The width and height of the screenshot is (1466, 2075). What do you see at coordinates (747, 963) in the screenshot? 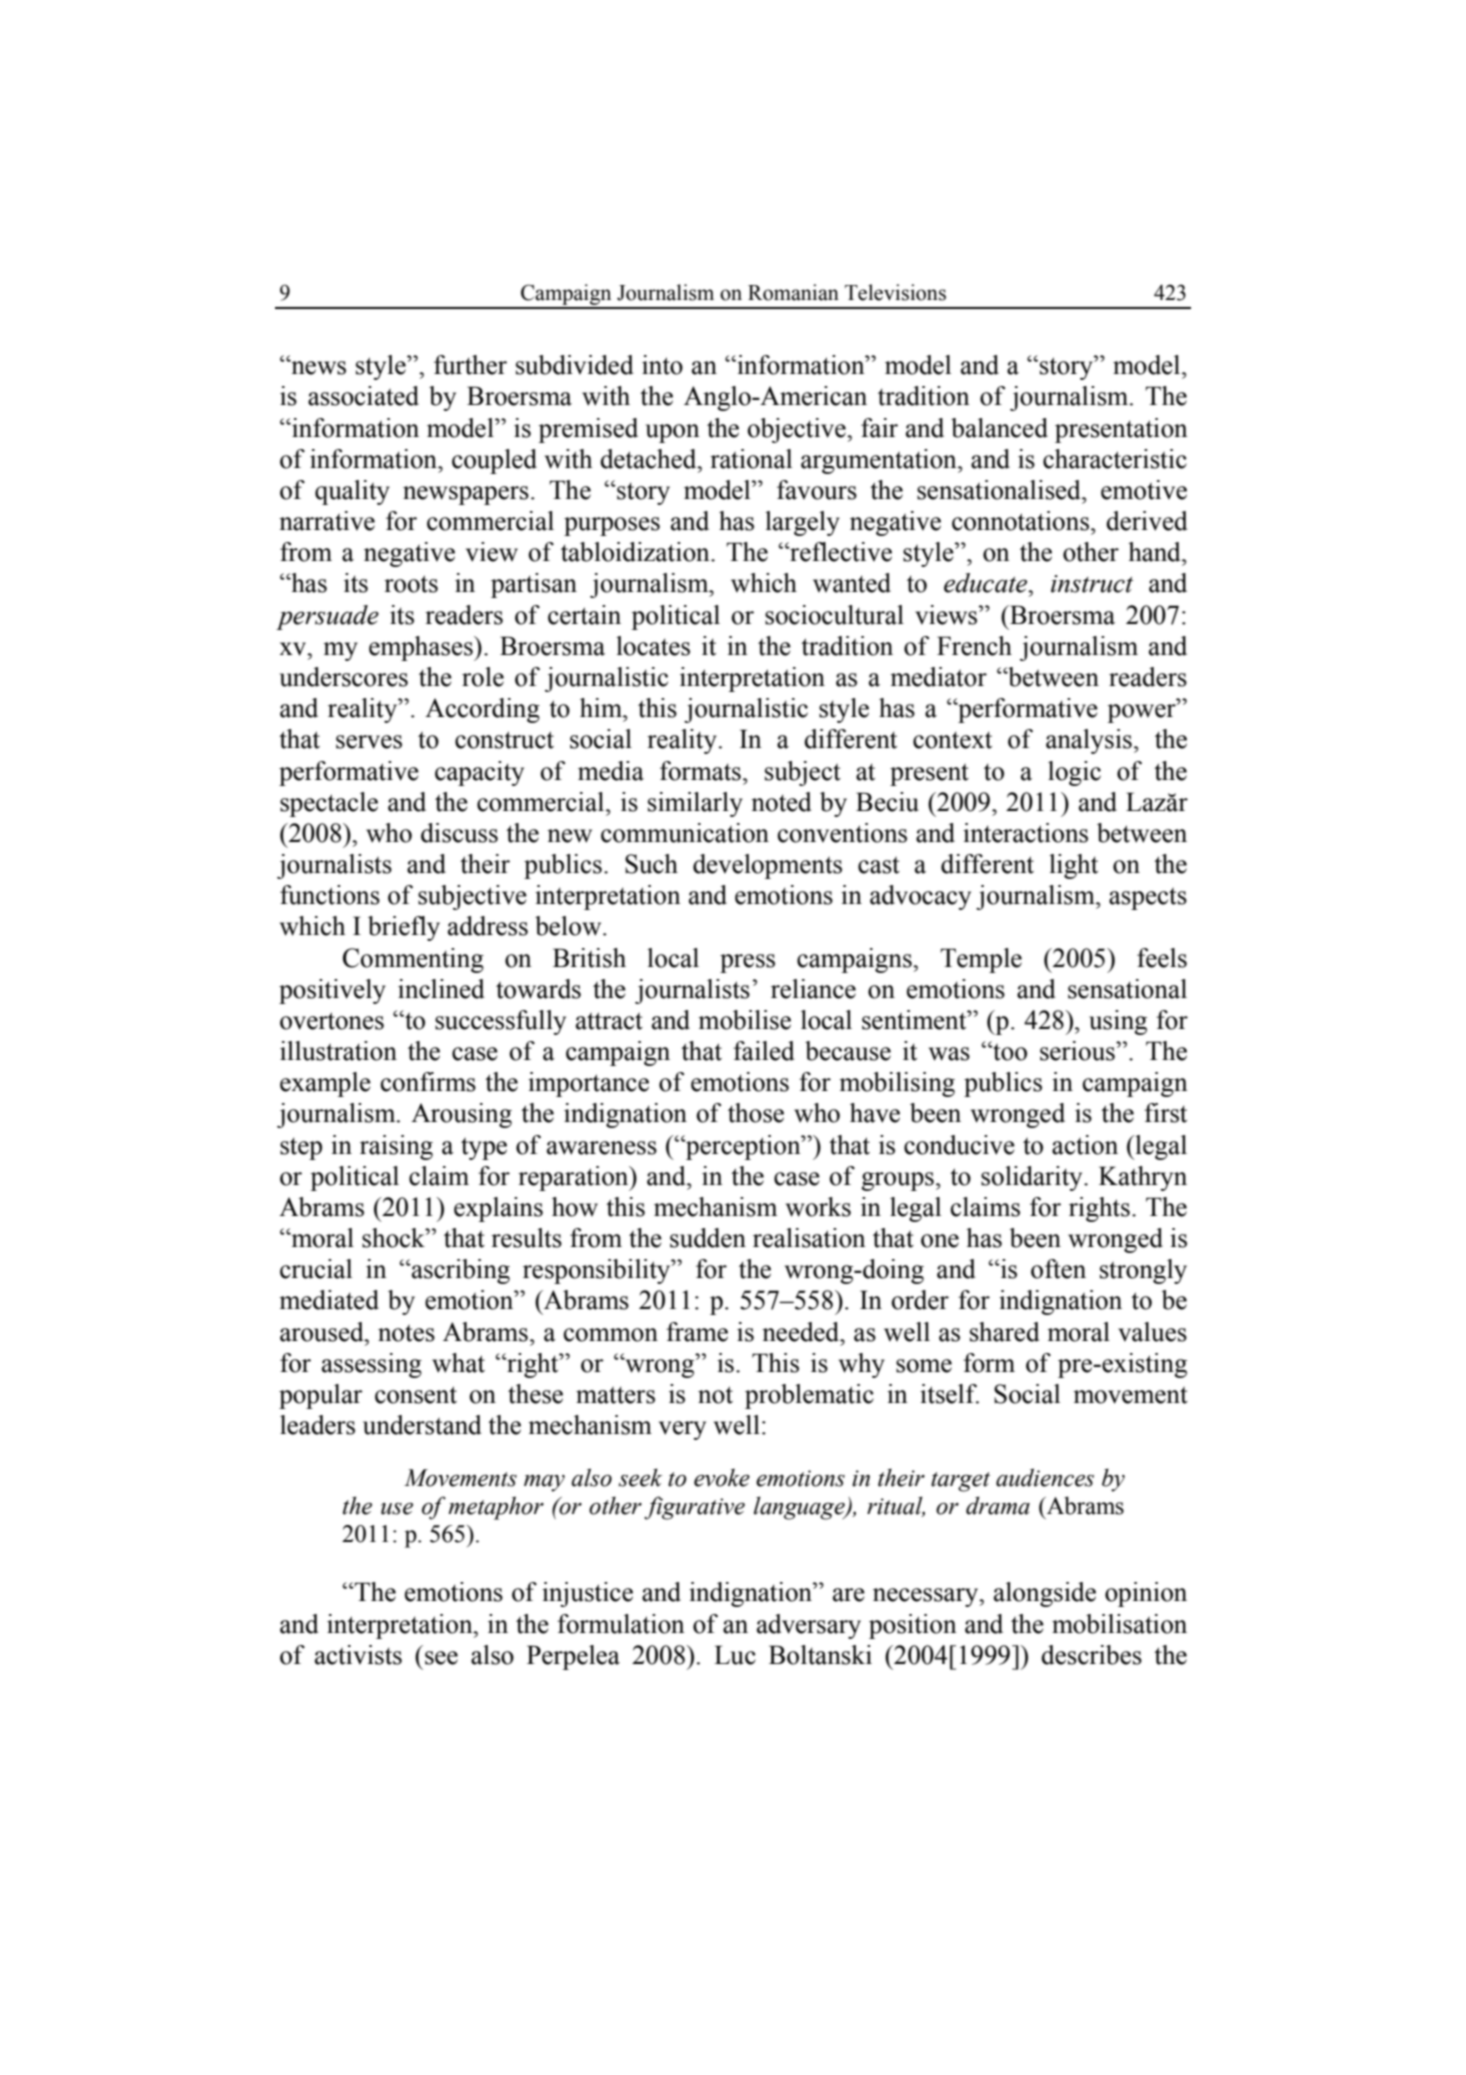
I see `press` at bounding box center [747, 963].
